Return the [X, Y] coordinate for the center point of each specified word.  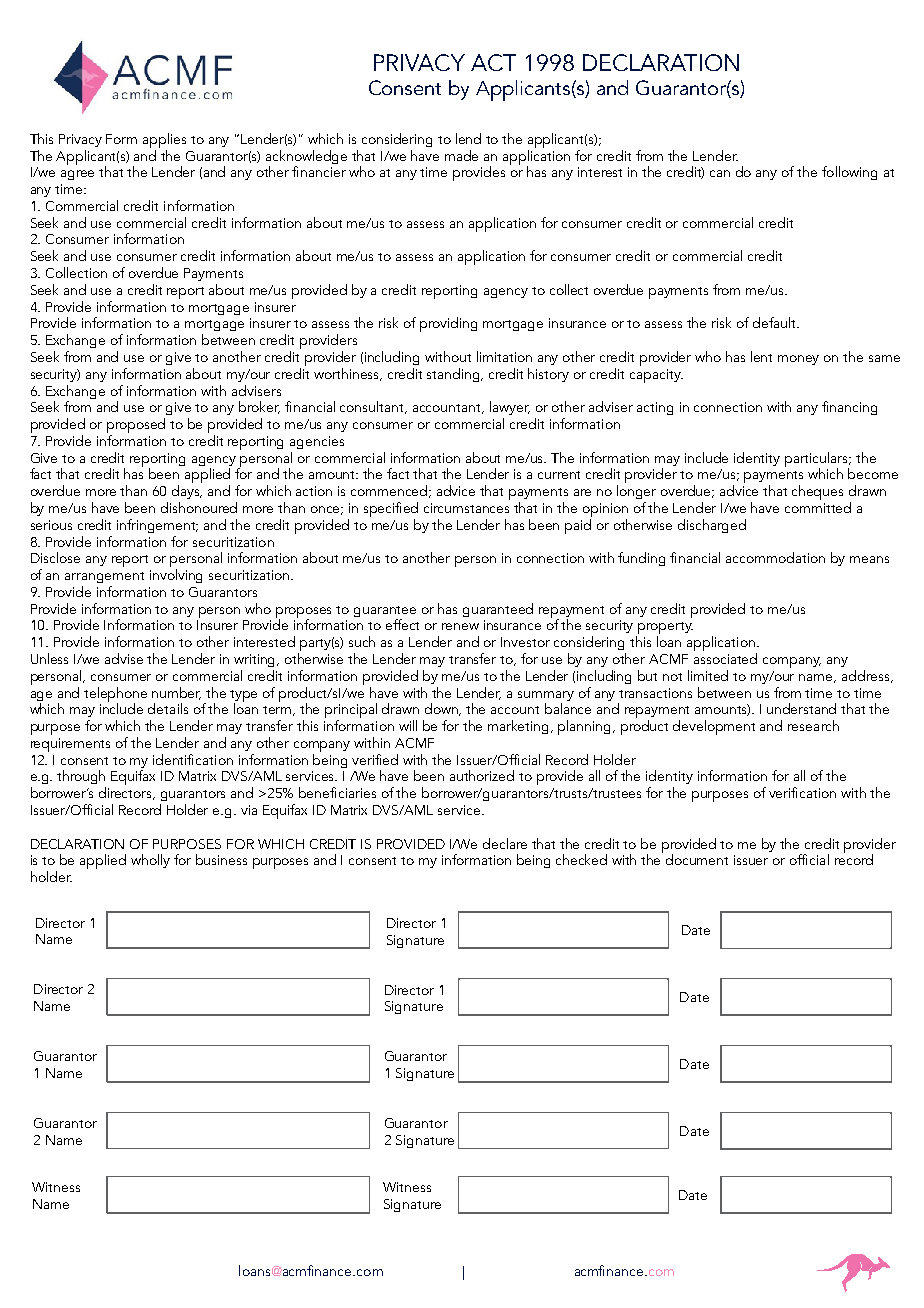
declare [505, 843]
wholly [150, 861]
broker [259, 407]
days [187, 492]
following [849, 173]
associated [725, 658]
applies [164, 140]
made [461, 155]
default [775, 322]
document [697, 859]
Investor [525, 642]
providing [448, 324]
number [176, 693]
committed [818, 507]
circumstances [466, 508]
